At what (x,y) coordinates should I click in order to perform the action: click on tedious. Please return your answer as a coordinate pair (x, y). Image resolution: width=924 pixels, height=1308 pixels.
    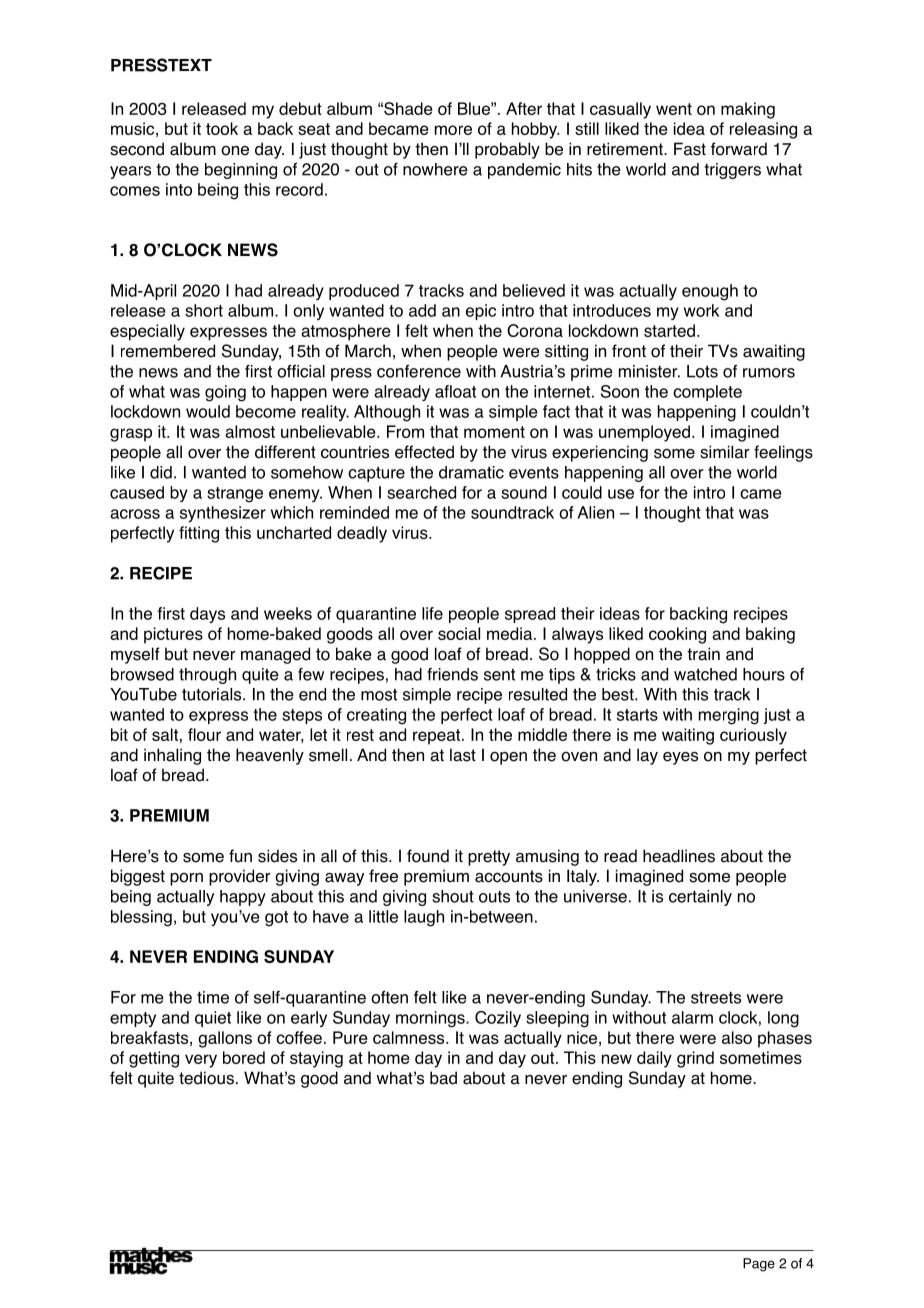
    Looking at the image, I should click on (206, 1078).
